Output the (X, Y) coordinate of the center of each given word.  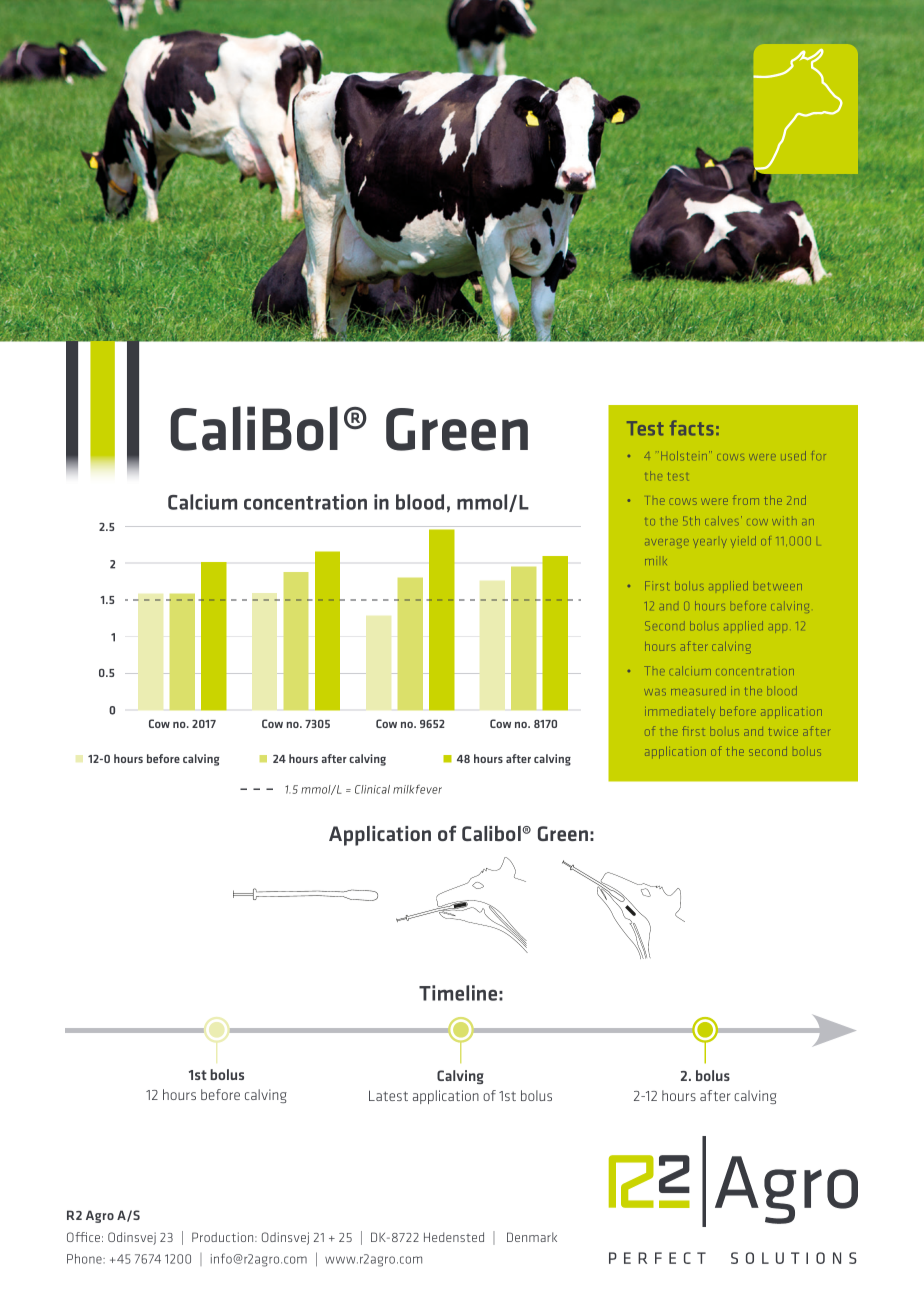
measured (698, 690)
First (656, 585)
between (778, 586)
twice (783, 732)
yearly (710, 543)
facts (691, 428)
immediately (680, 712)
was (655, 692)
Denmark (532, 1237)
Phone (85, 1259)
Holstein (684, 455)
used (793, 455)
